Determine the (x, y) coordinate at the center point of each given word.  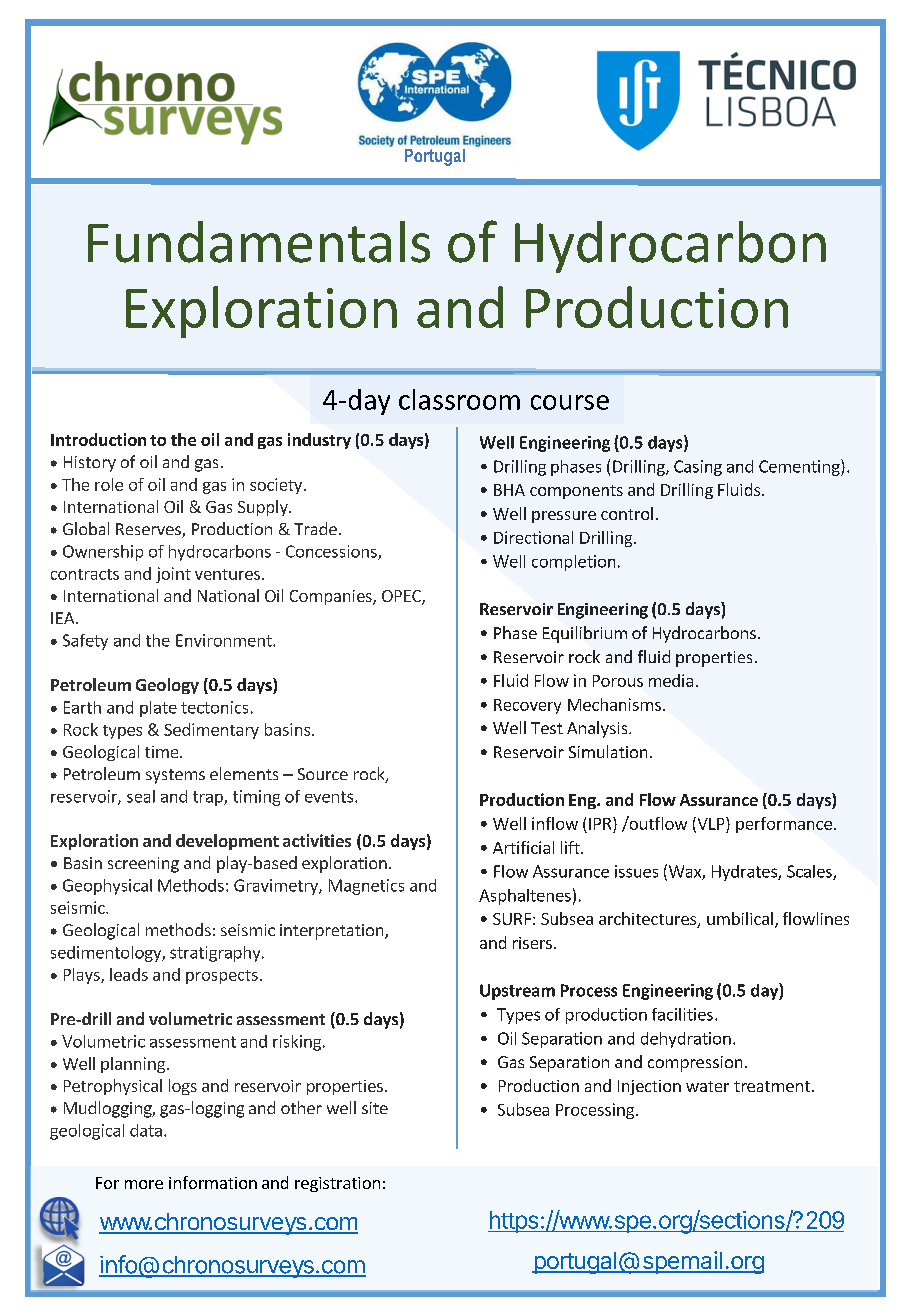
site (375, 1108)
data (146, 1130)
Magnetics (366, 887)
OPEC (402, 597)
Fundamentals (259, 242)
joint (173, 575)
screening (143, 865)
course (570, 402)
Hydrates (745, 873)
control (627, 513)
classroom (459, 399)
